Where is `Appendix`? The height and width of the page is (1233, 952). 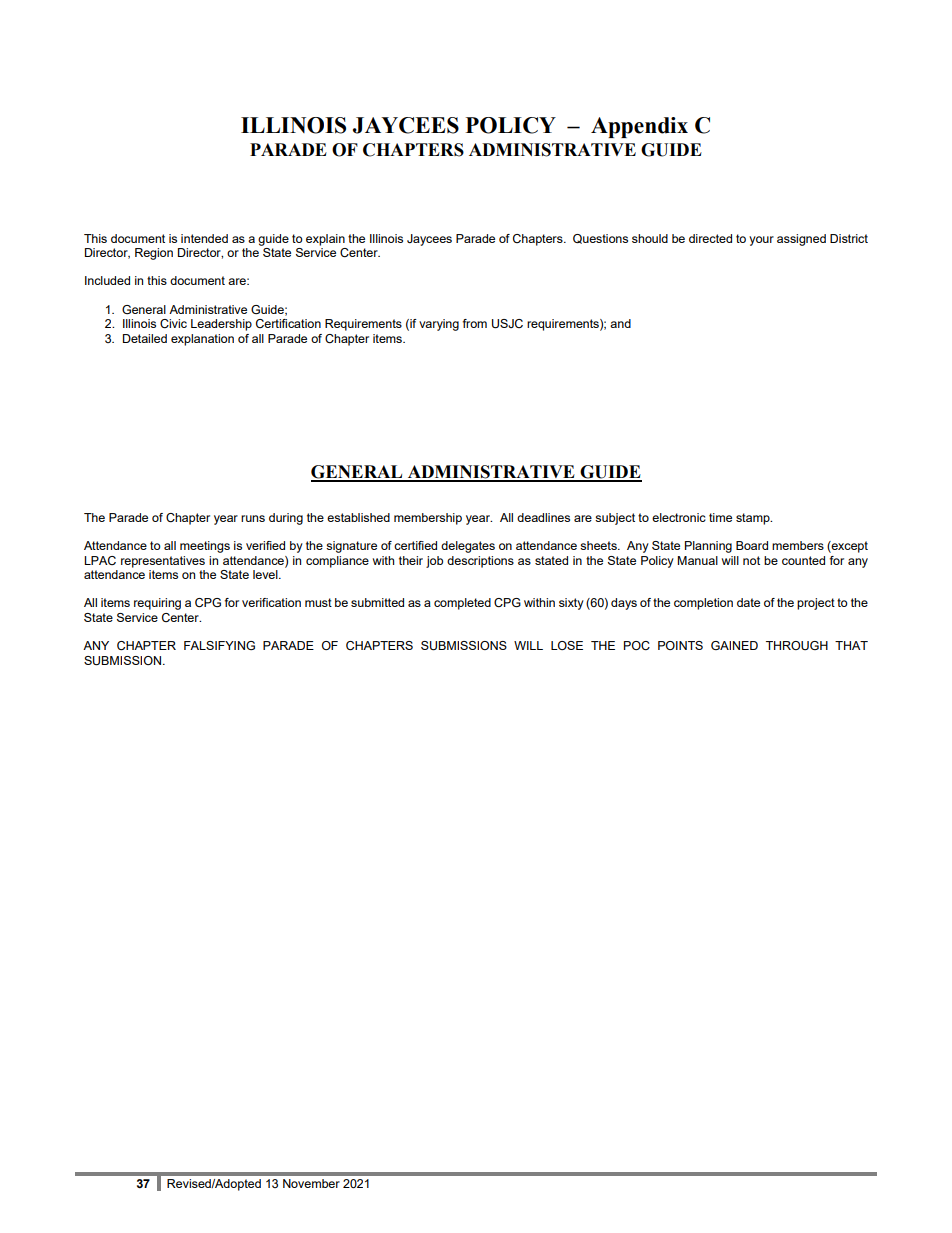 Appendix is located at coordinates (639, 127).
